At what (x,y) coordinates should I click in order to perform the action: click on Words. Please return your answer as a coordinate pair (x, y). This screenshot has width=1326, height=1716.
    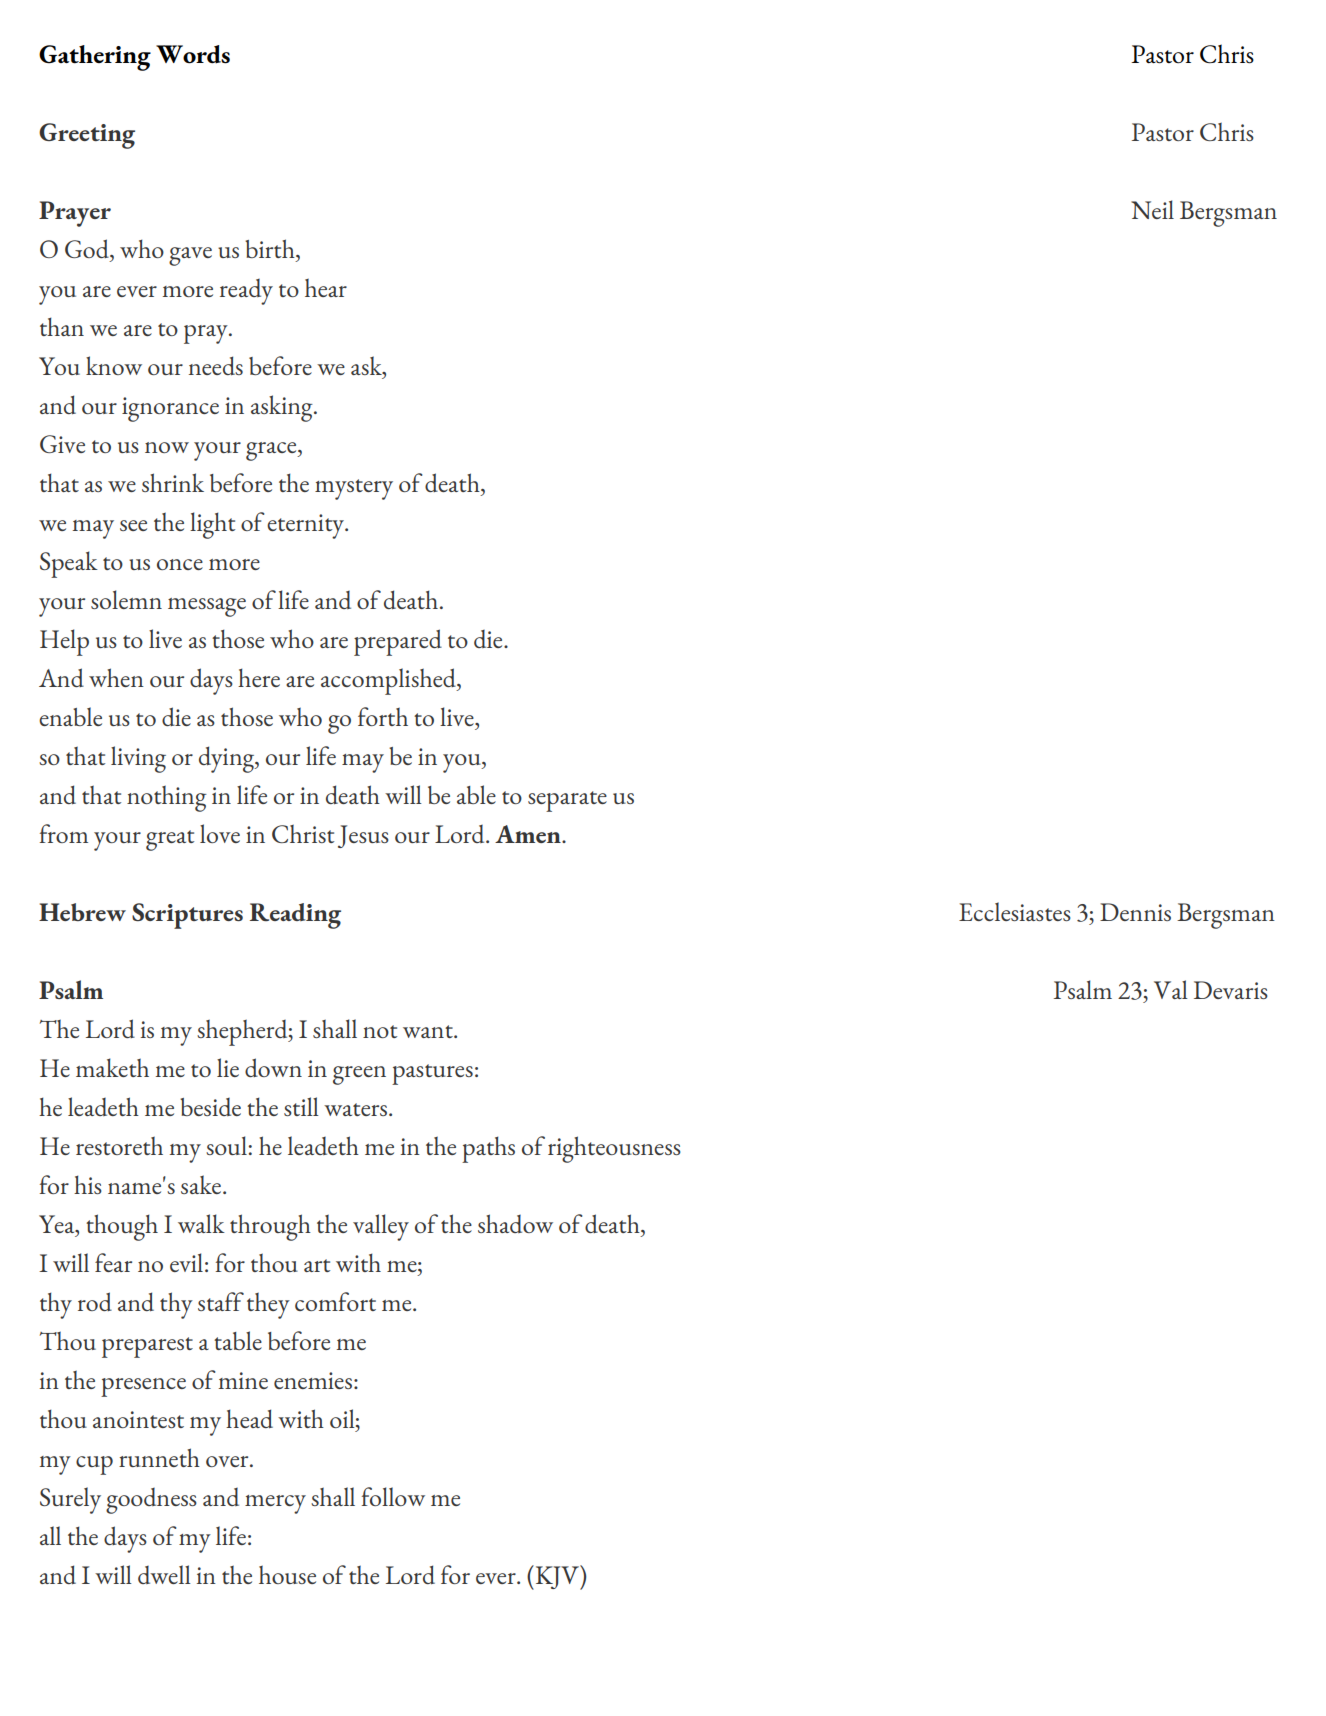
    Looking at the image, I should click on (193, 54).
